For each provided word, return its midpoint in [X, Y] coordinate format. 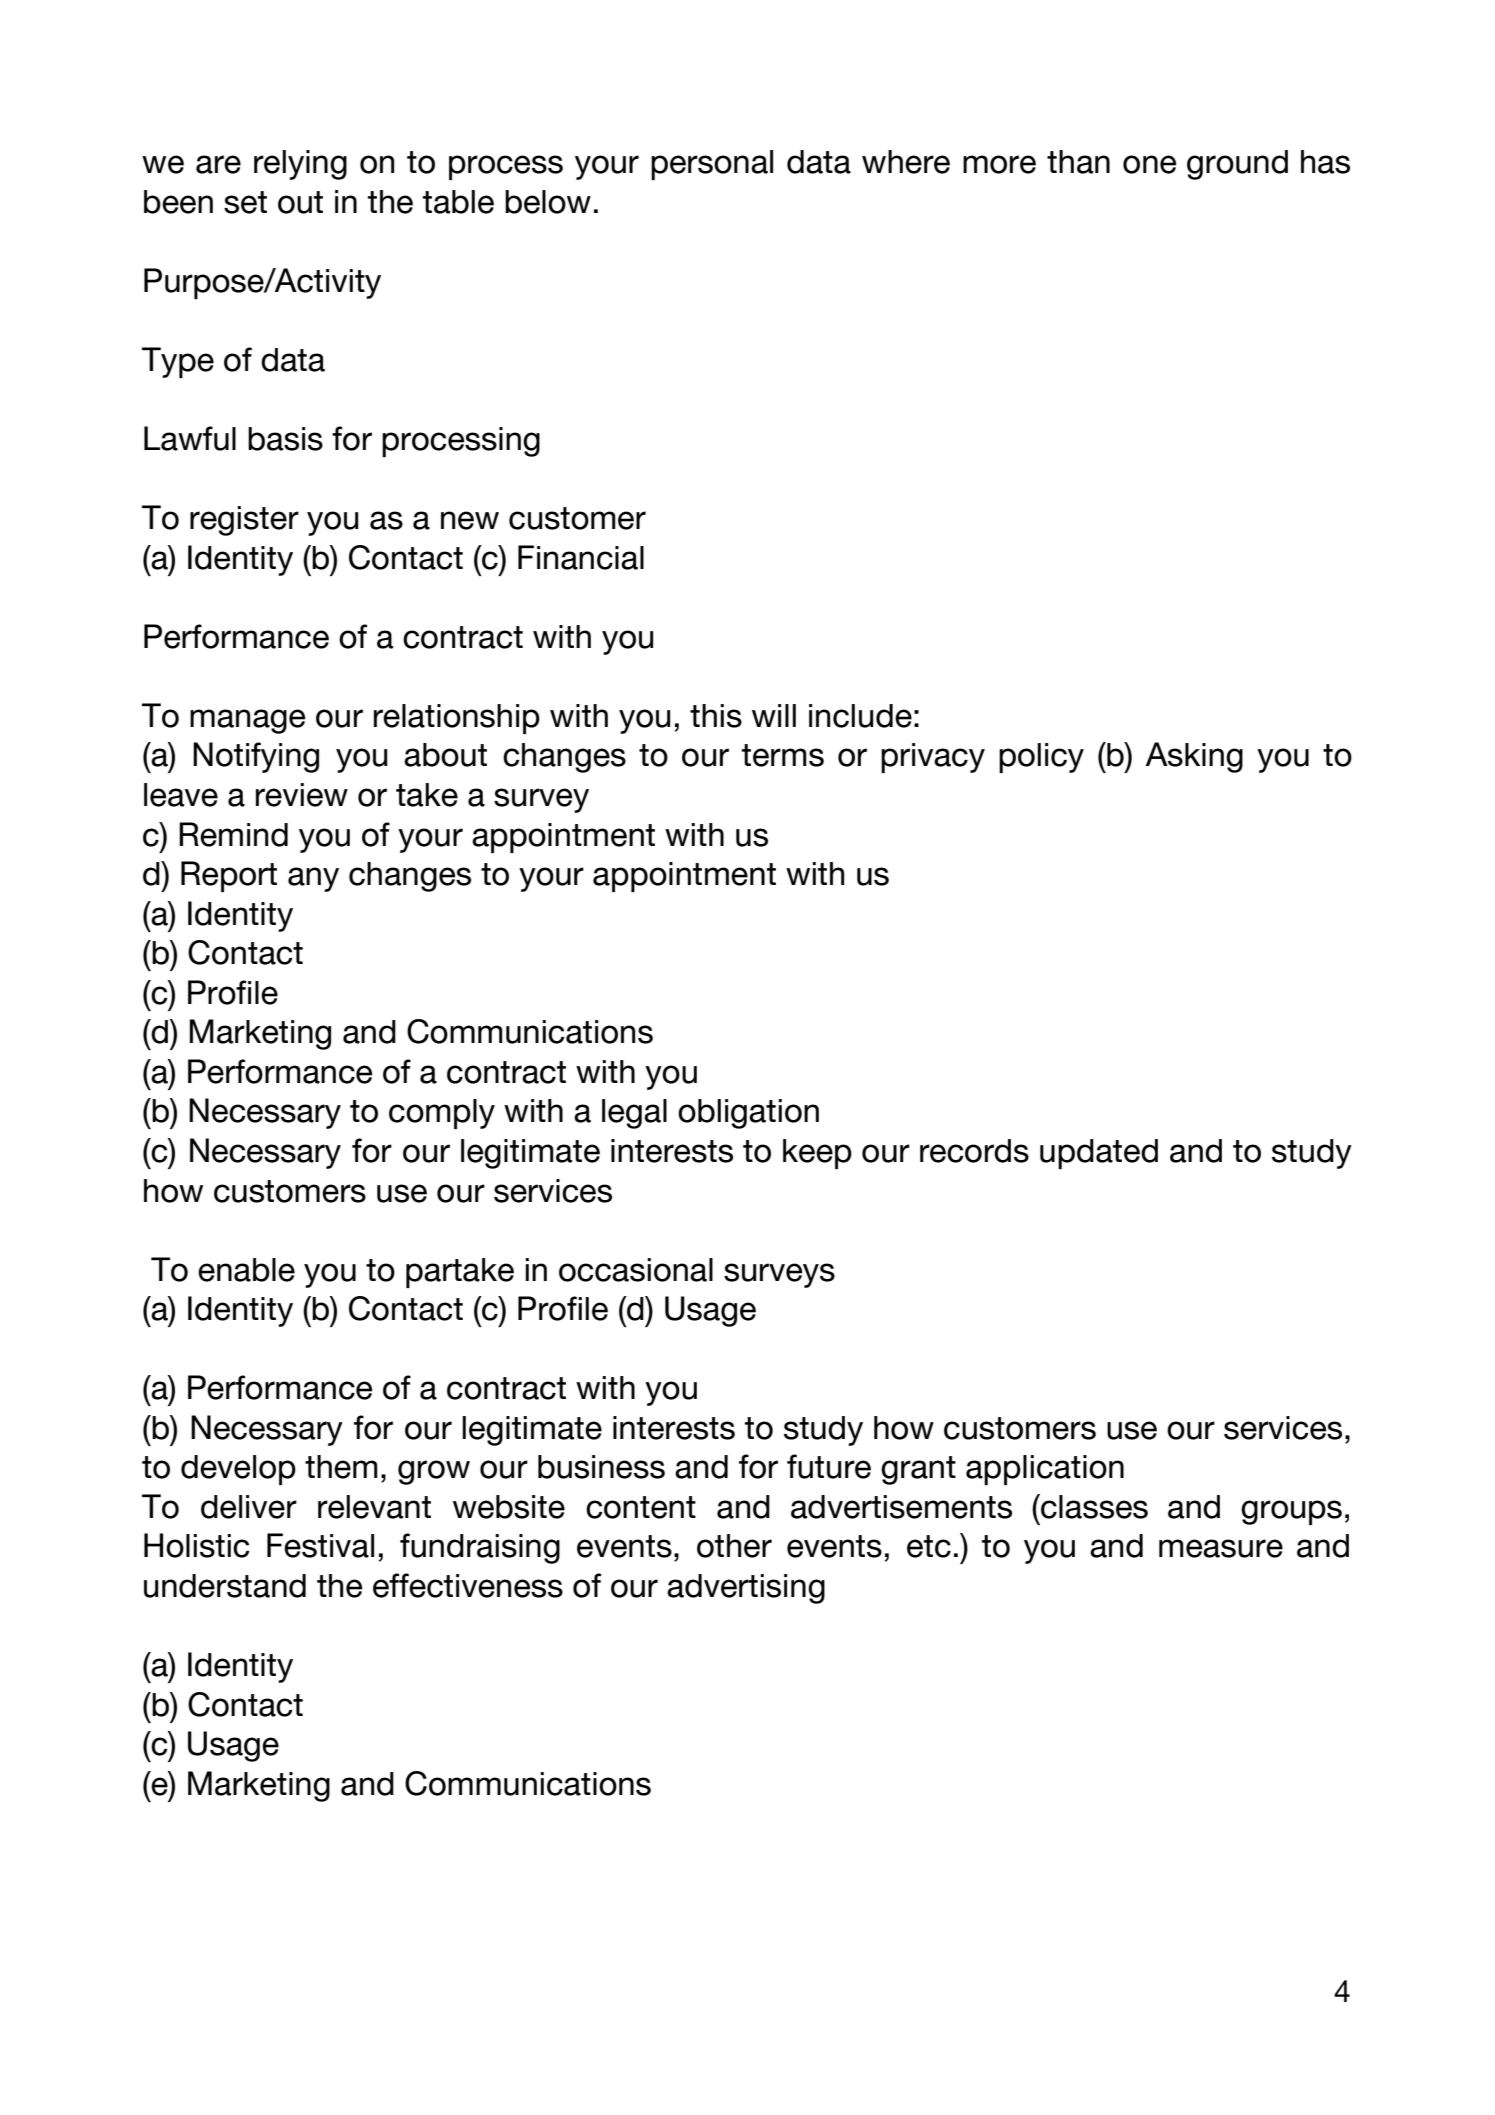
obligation [748, 1114]
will [774, 715]
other [734, 1546]
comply [442, 1114]
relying [300, 165]
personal [712, 165]
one [1150, 164]
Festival [320, 1545]
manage [248, 721]
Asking [1194, 757]
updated [1099, 1154]
